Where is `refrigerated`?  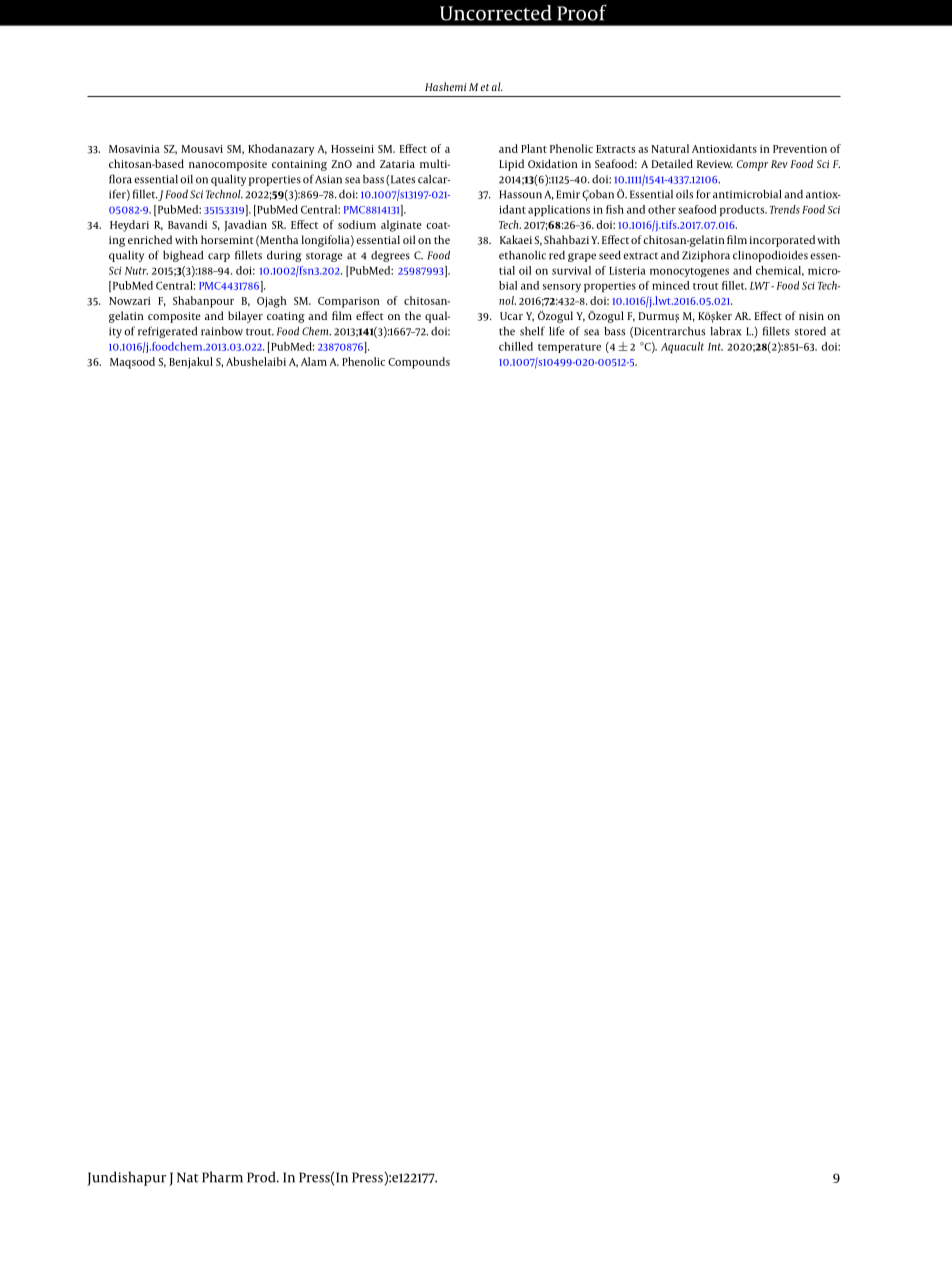
refrigerated is located at coordinates (167, 332).
